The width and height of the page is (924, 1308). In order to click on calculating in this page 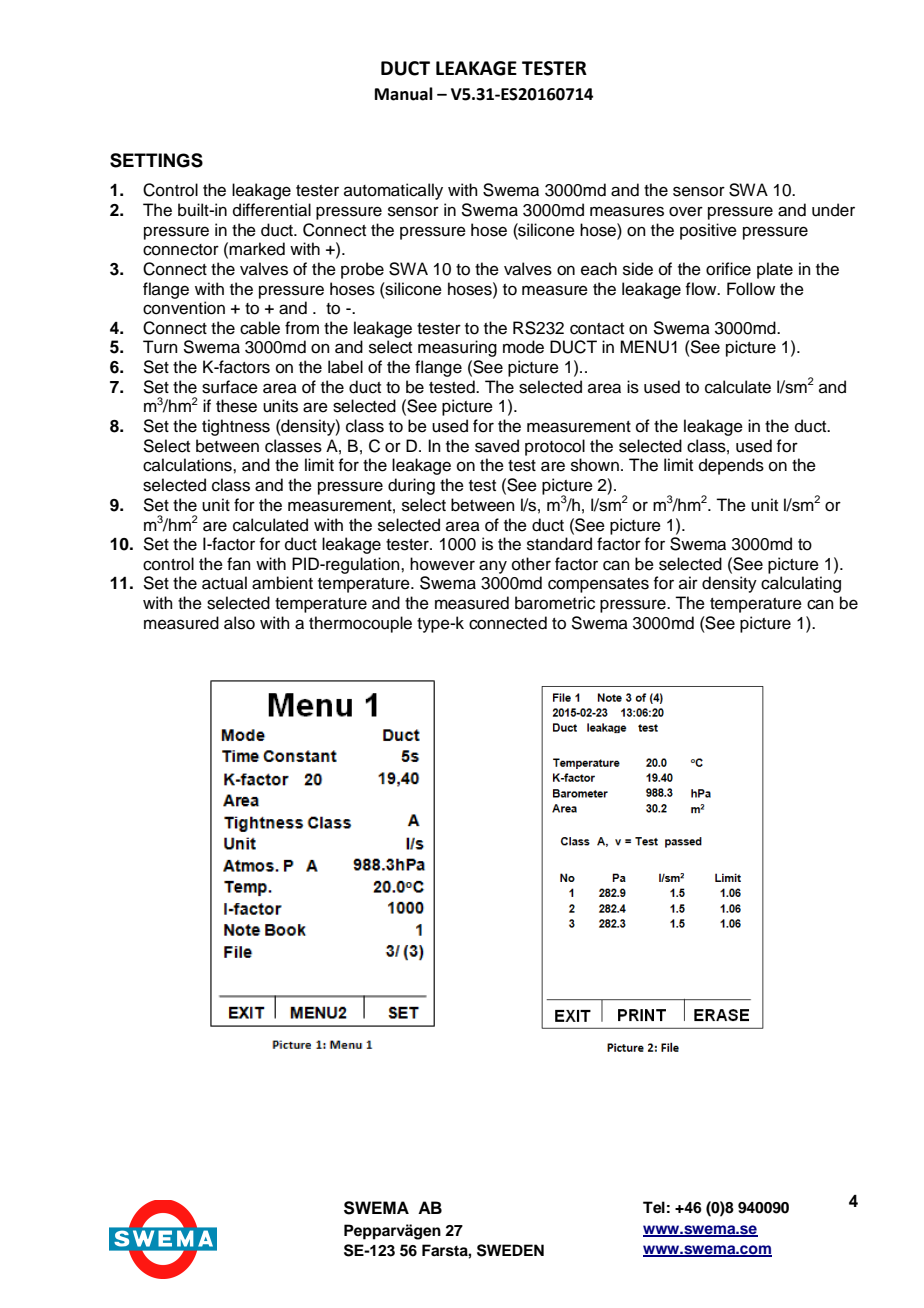, I will do `click(801, 584)`.
